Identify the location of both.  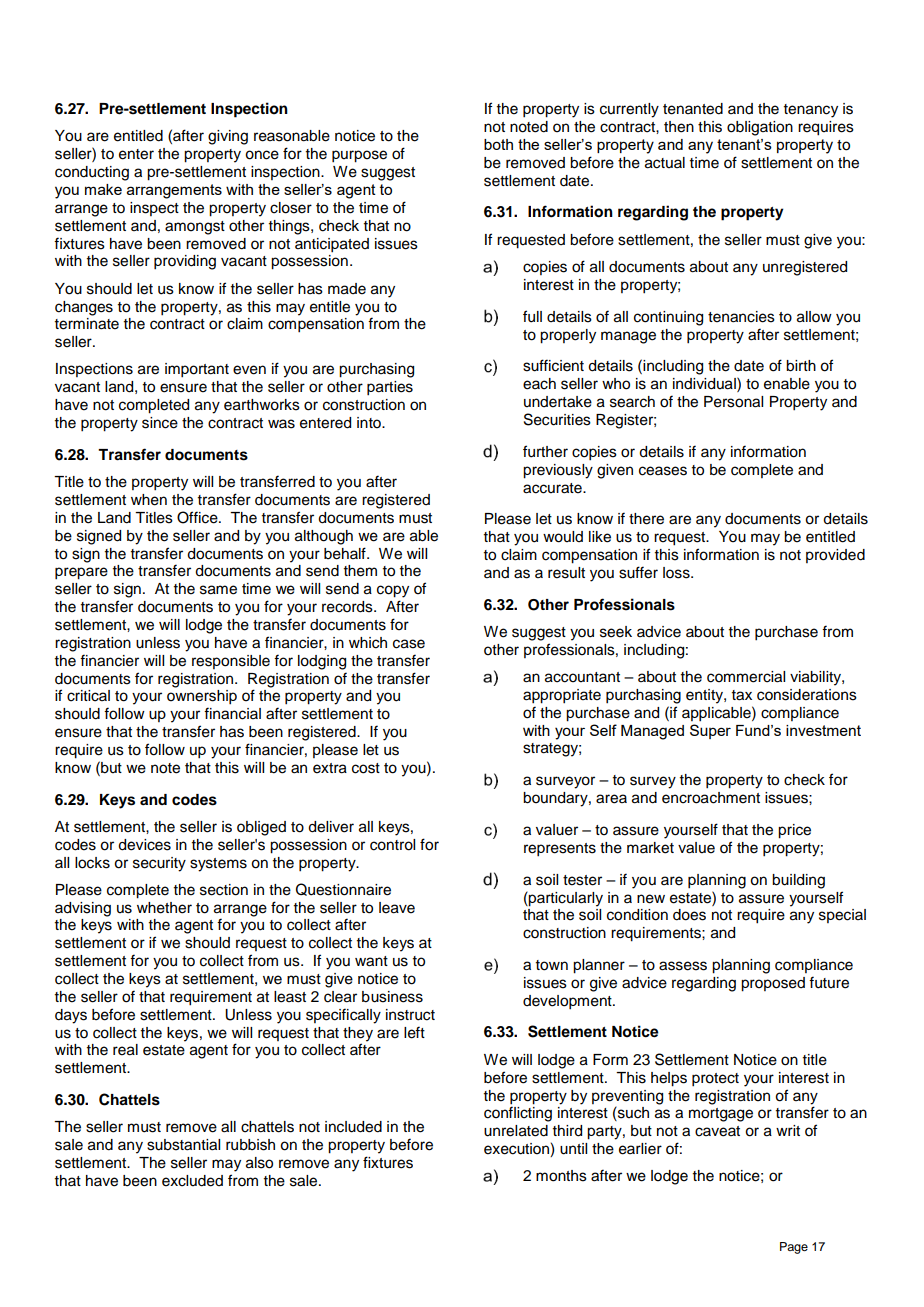
(498, 144).
